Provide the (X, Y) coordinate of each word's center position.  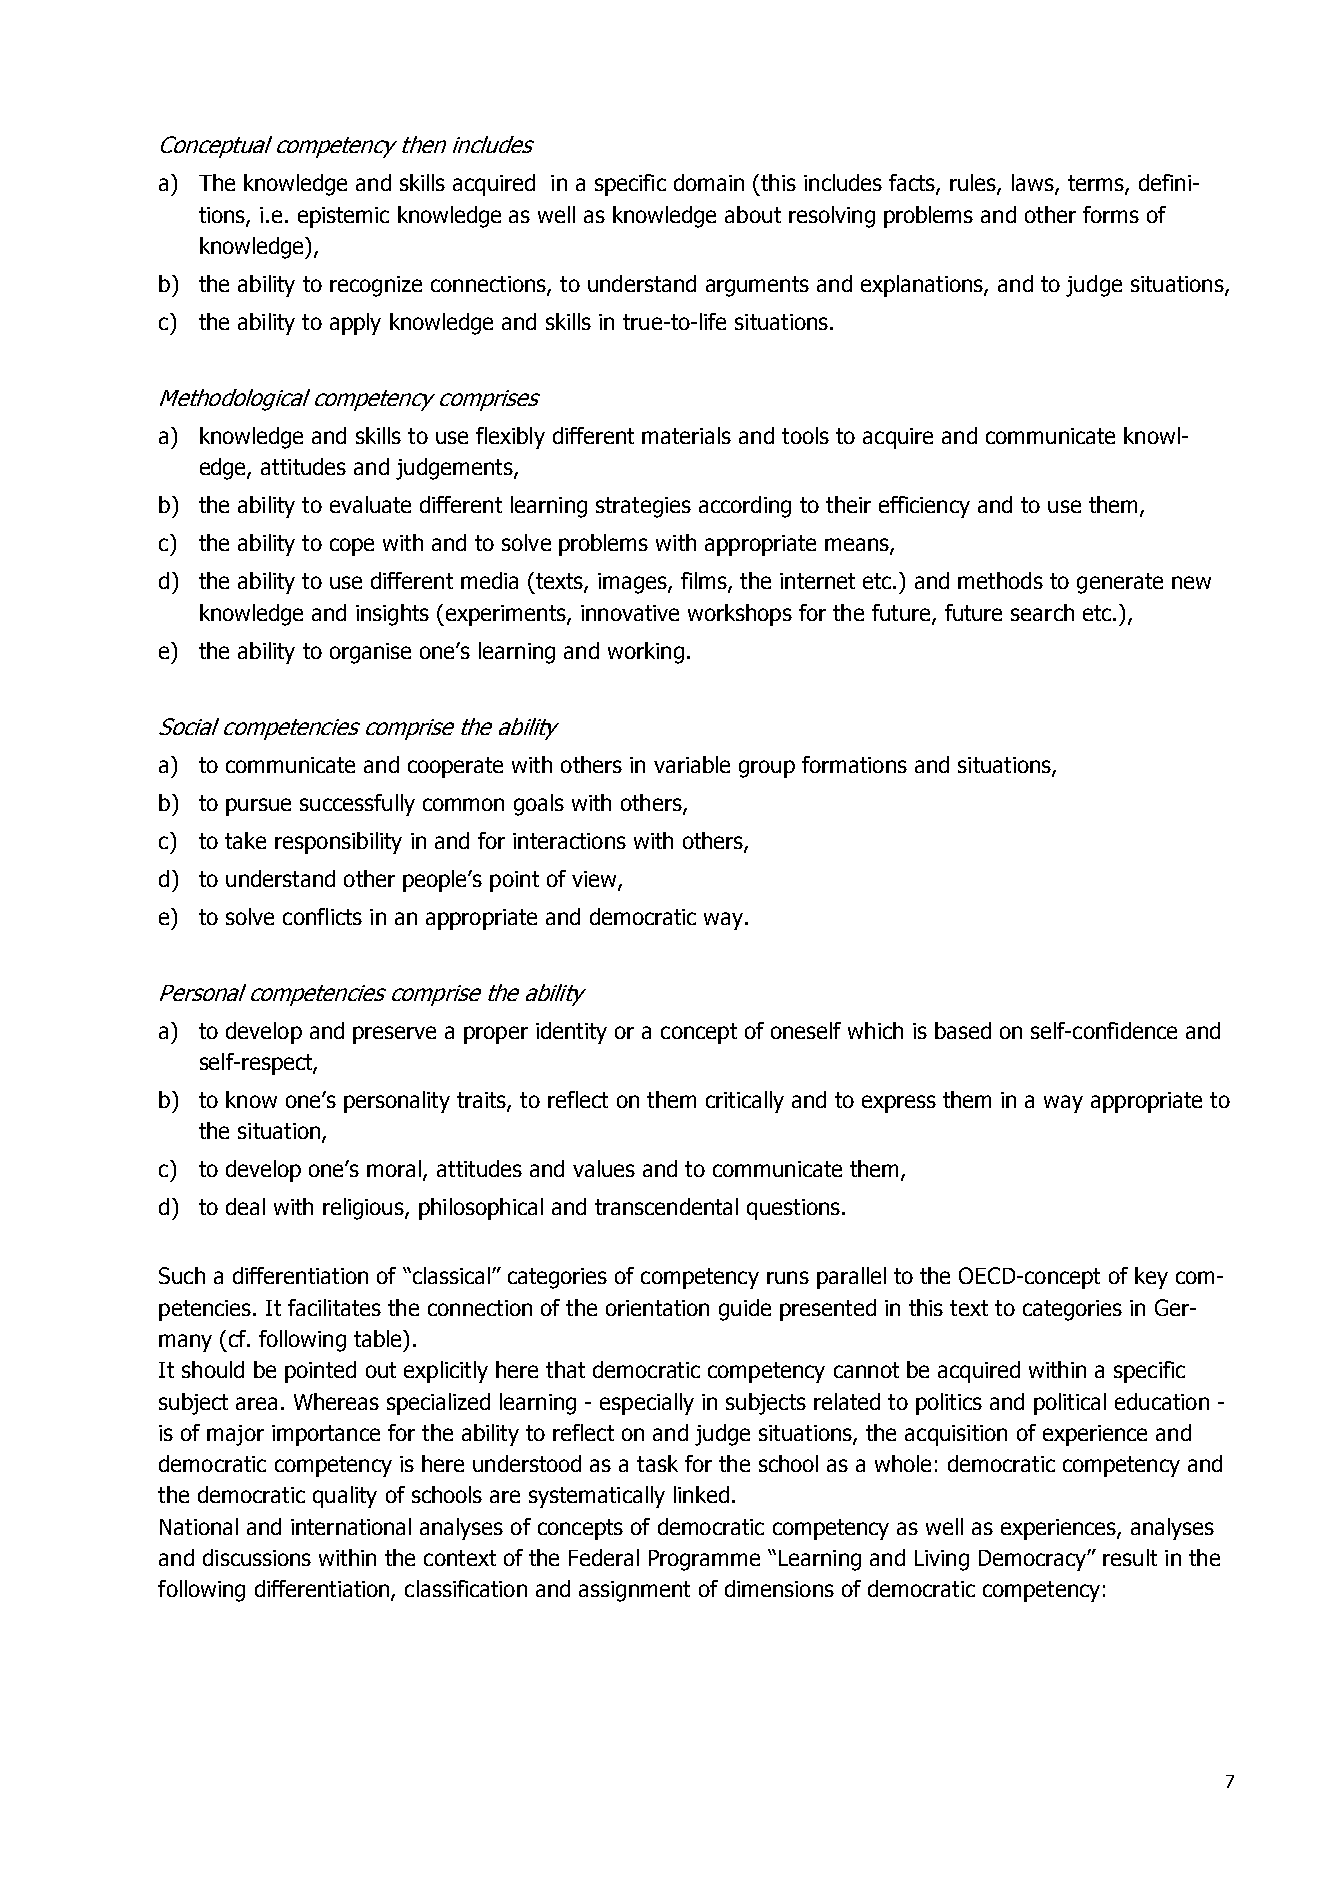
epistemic (343, 217)
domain (709, 182)
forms (1111, 214)
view (595, 880)
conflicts (322, 916)
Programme (704, 1560)
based (963, 1030)
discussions (257, 1557)
